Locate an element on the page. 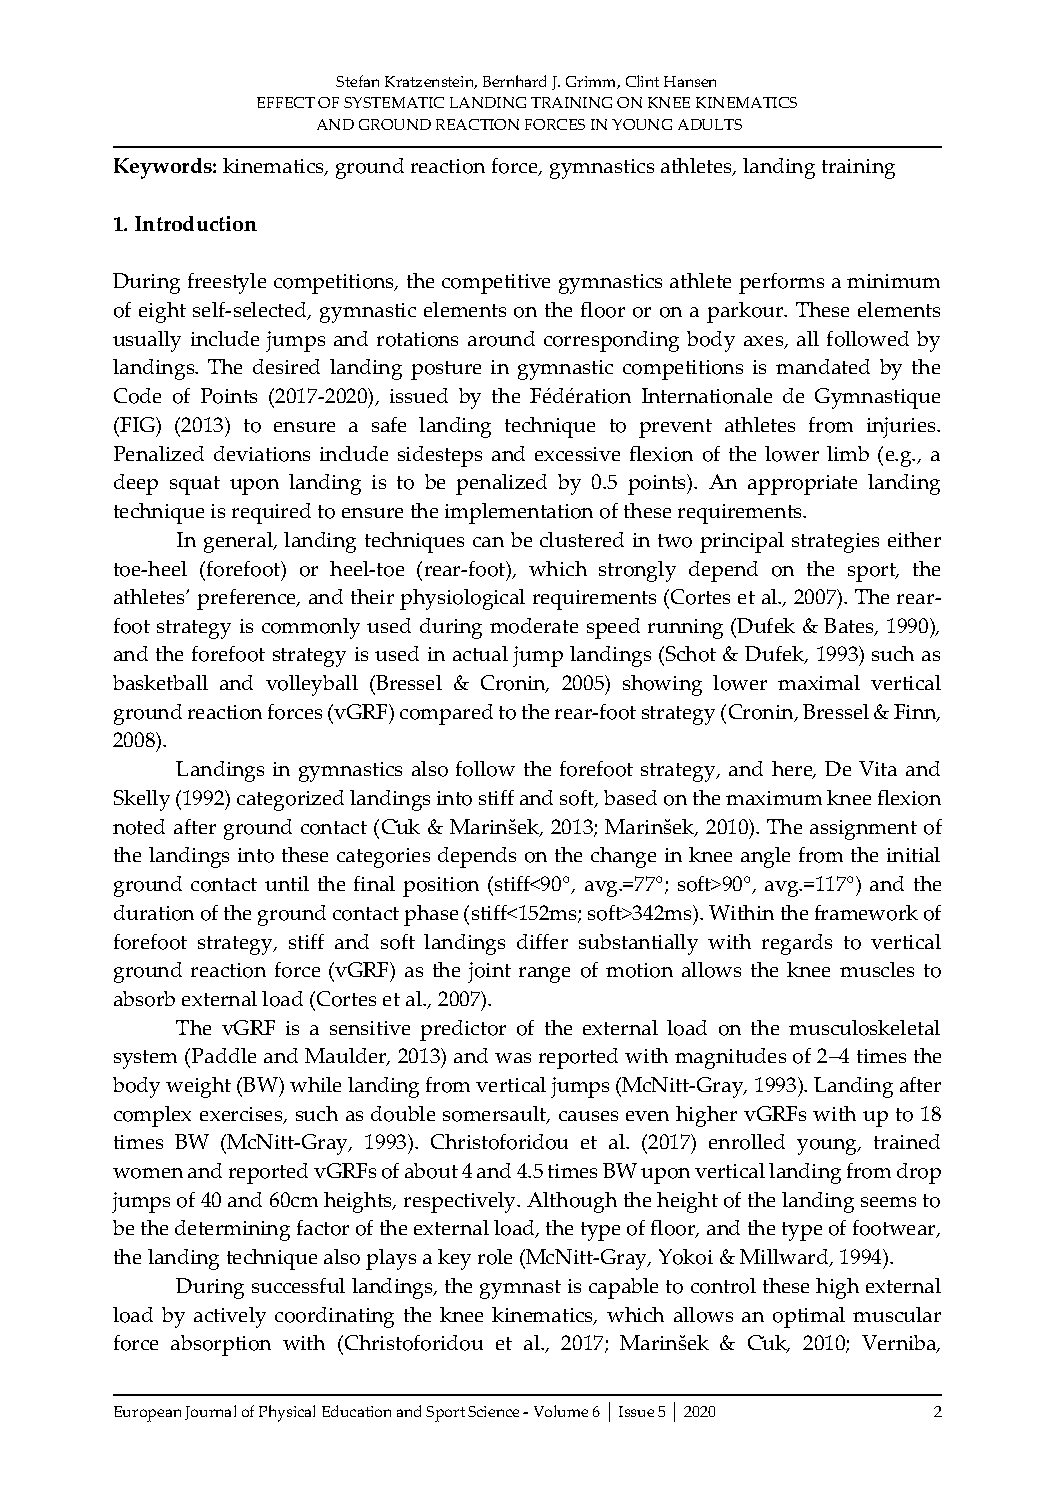 The width and height of the document is (1055, 1492). compared is located at coordinates (446, 714).
